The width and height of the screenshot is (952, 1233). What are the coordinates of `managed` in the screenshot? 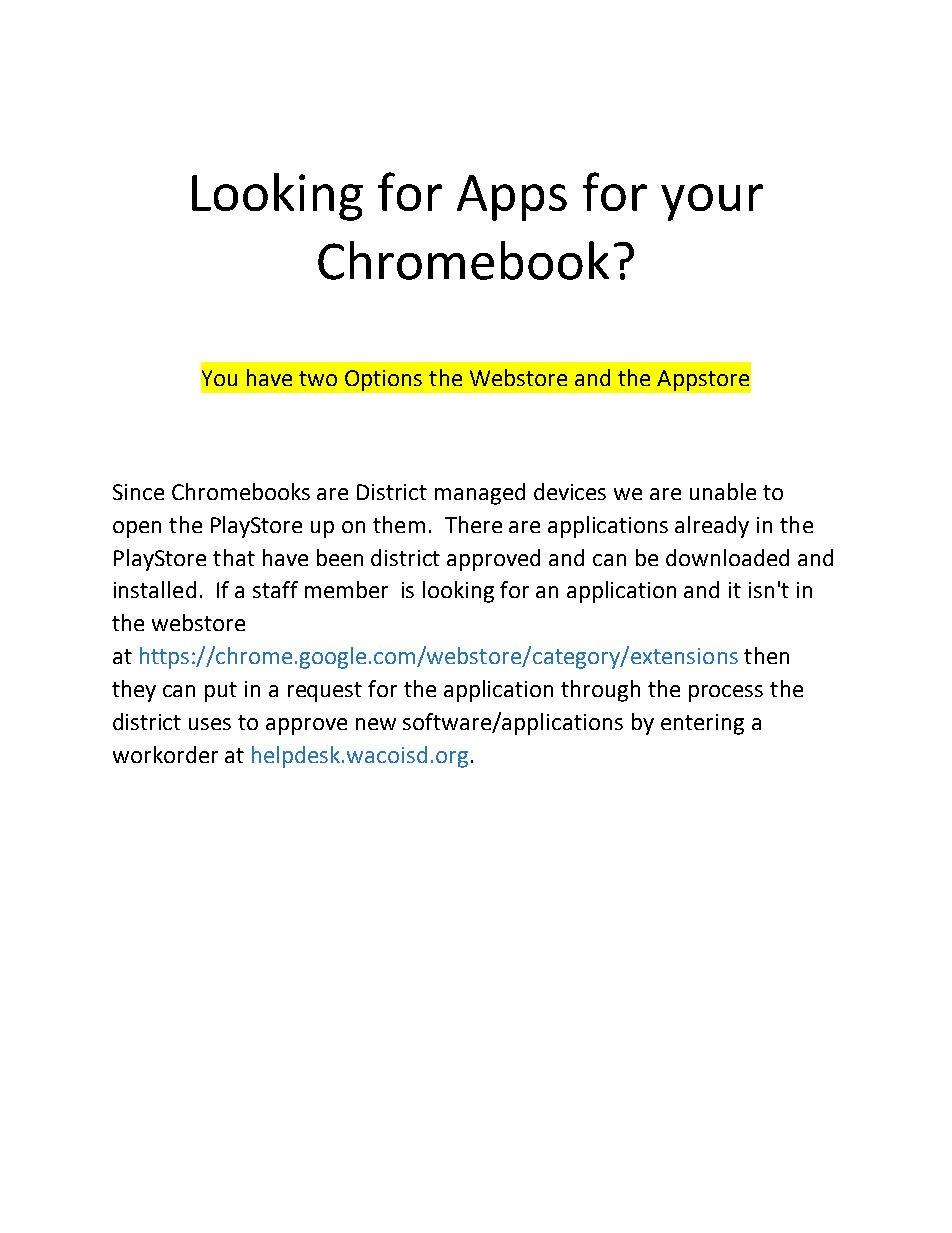 It's located at (480, 494).
